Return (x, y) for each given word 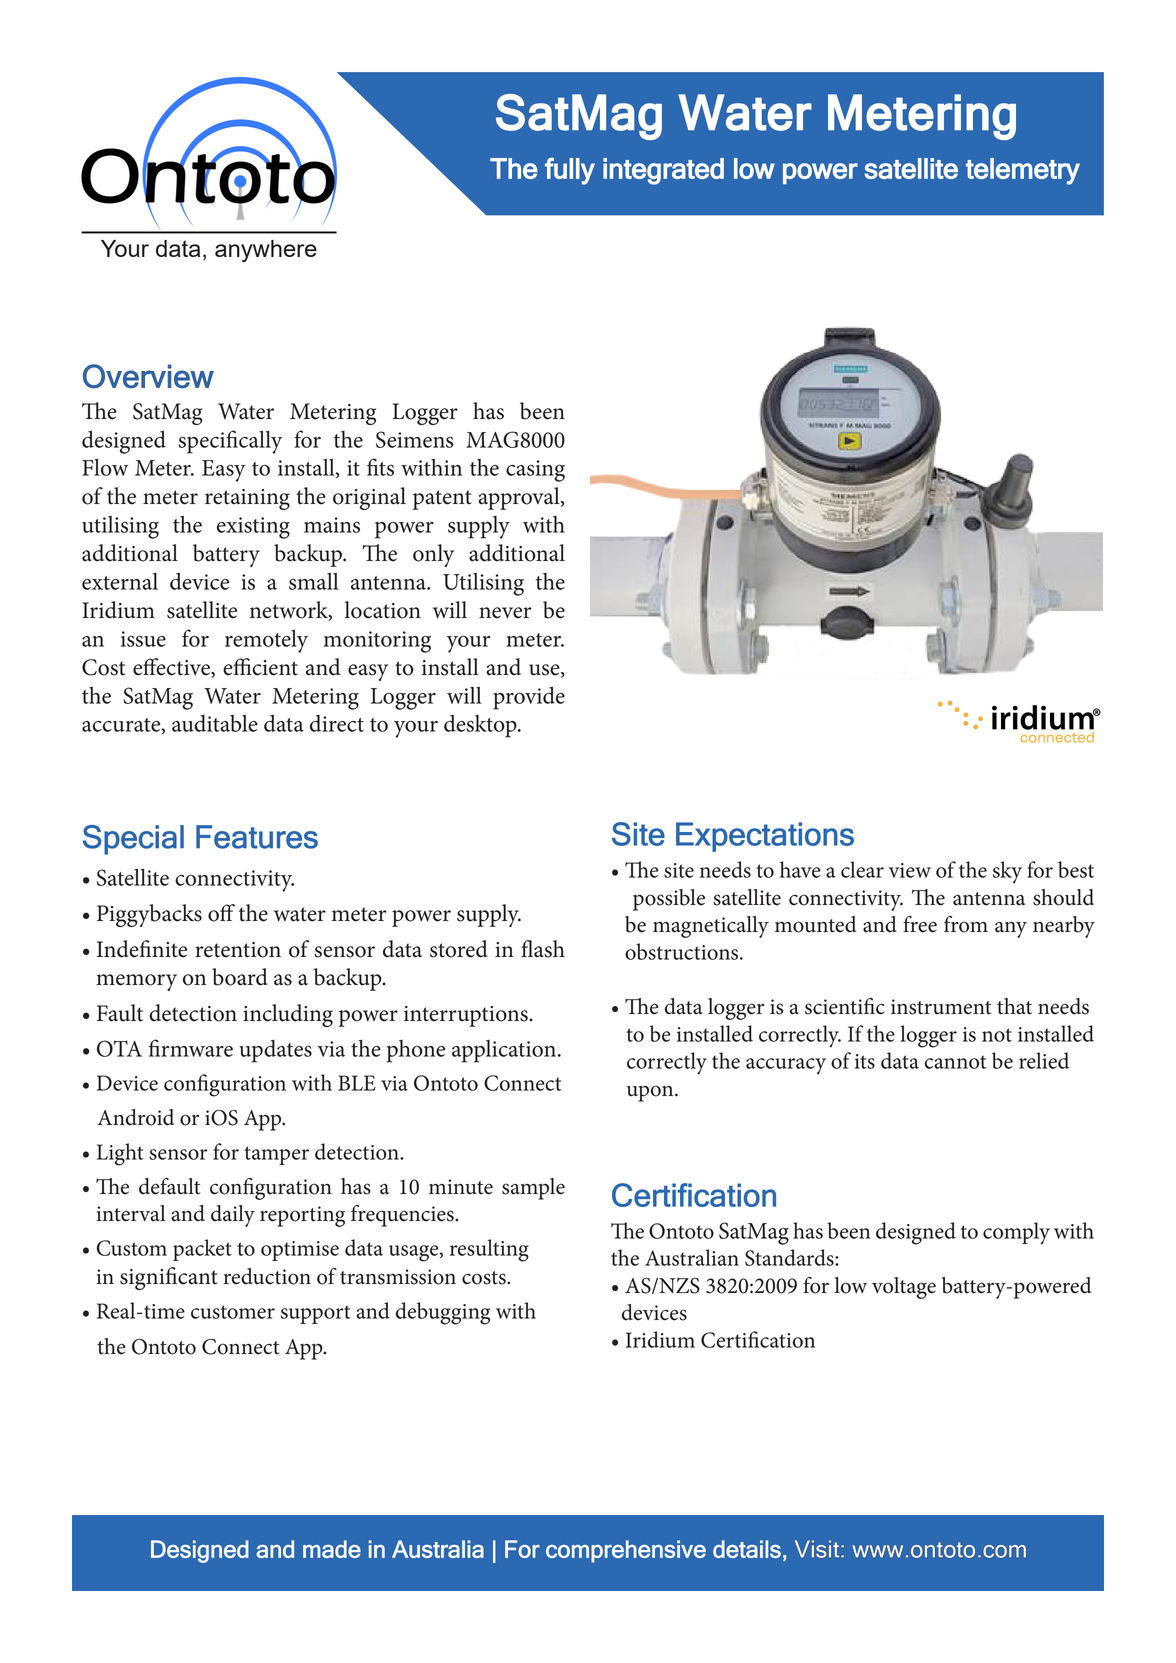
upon (651, 1093)
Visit (818, 1549)
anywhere (266, 251)
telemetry (1023, 171)
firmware (191, 1048)
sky (1007, 872)
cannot (956, 1062)
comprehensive (626, 1551)
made (332, 1549)
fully (570, 171)
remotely (266, 641)
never (505, 613)
